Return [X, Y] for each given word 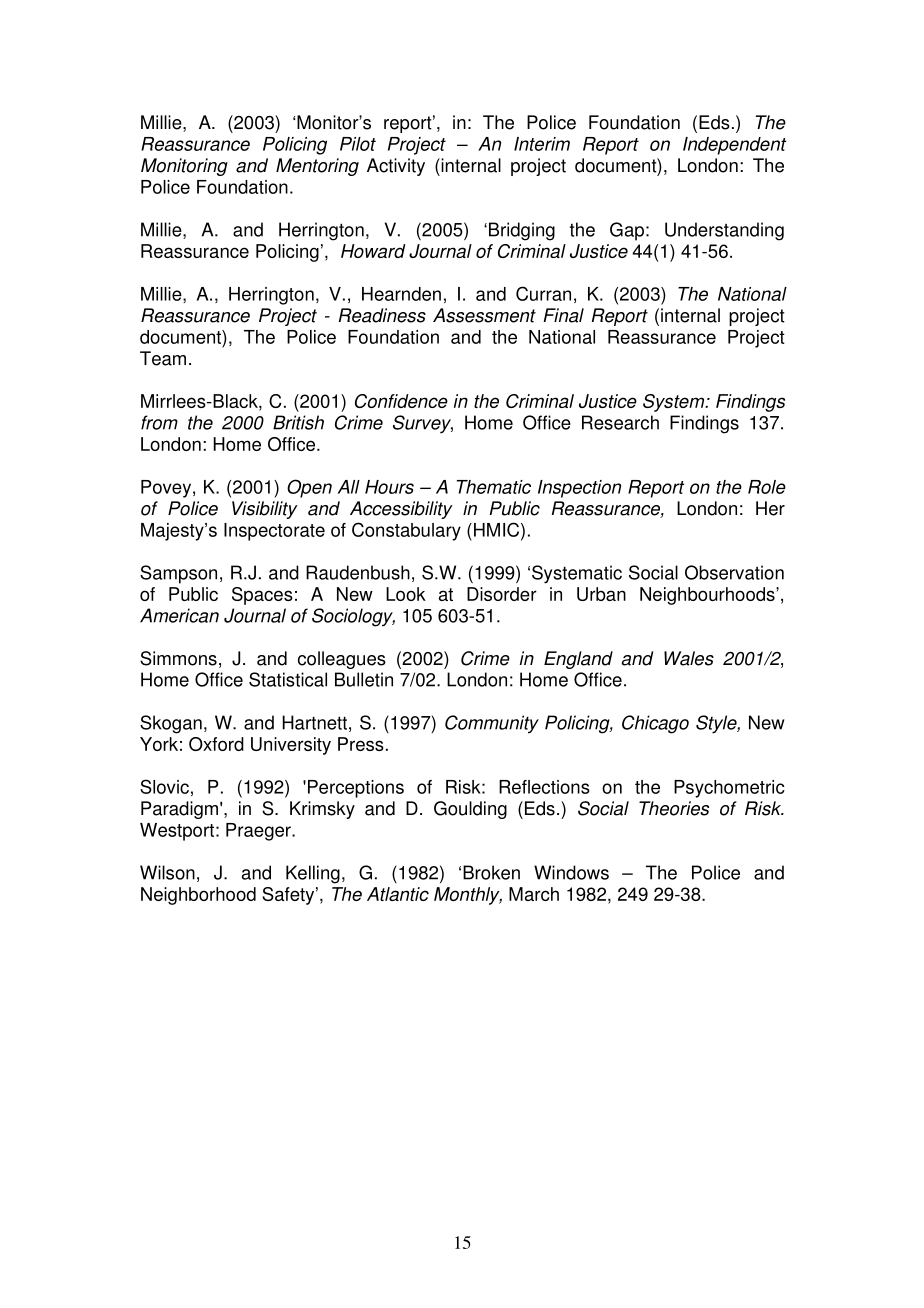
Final [563, 315]
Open [309, 488]
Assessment [484, 315]
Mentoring [317, 167]
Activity [396, 167]
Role [767, 487]
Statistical [288, 679]
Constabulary [406, 531]
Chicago [655, 724]
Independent [734, 146]
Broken [491, 872]
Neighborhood [198, 896]
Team [163, 358]
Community [492, 724]
